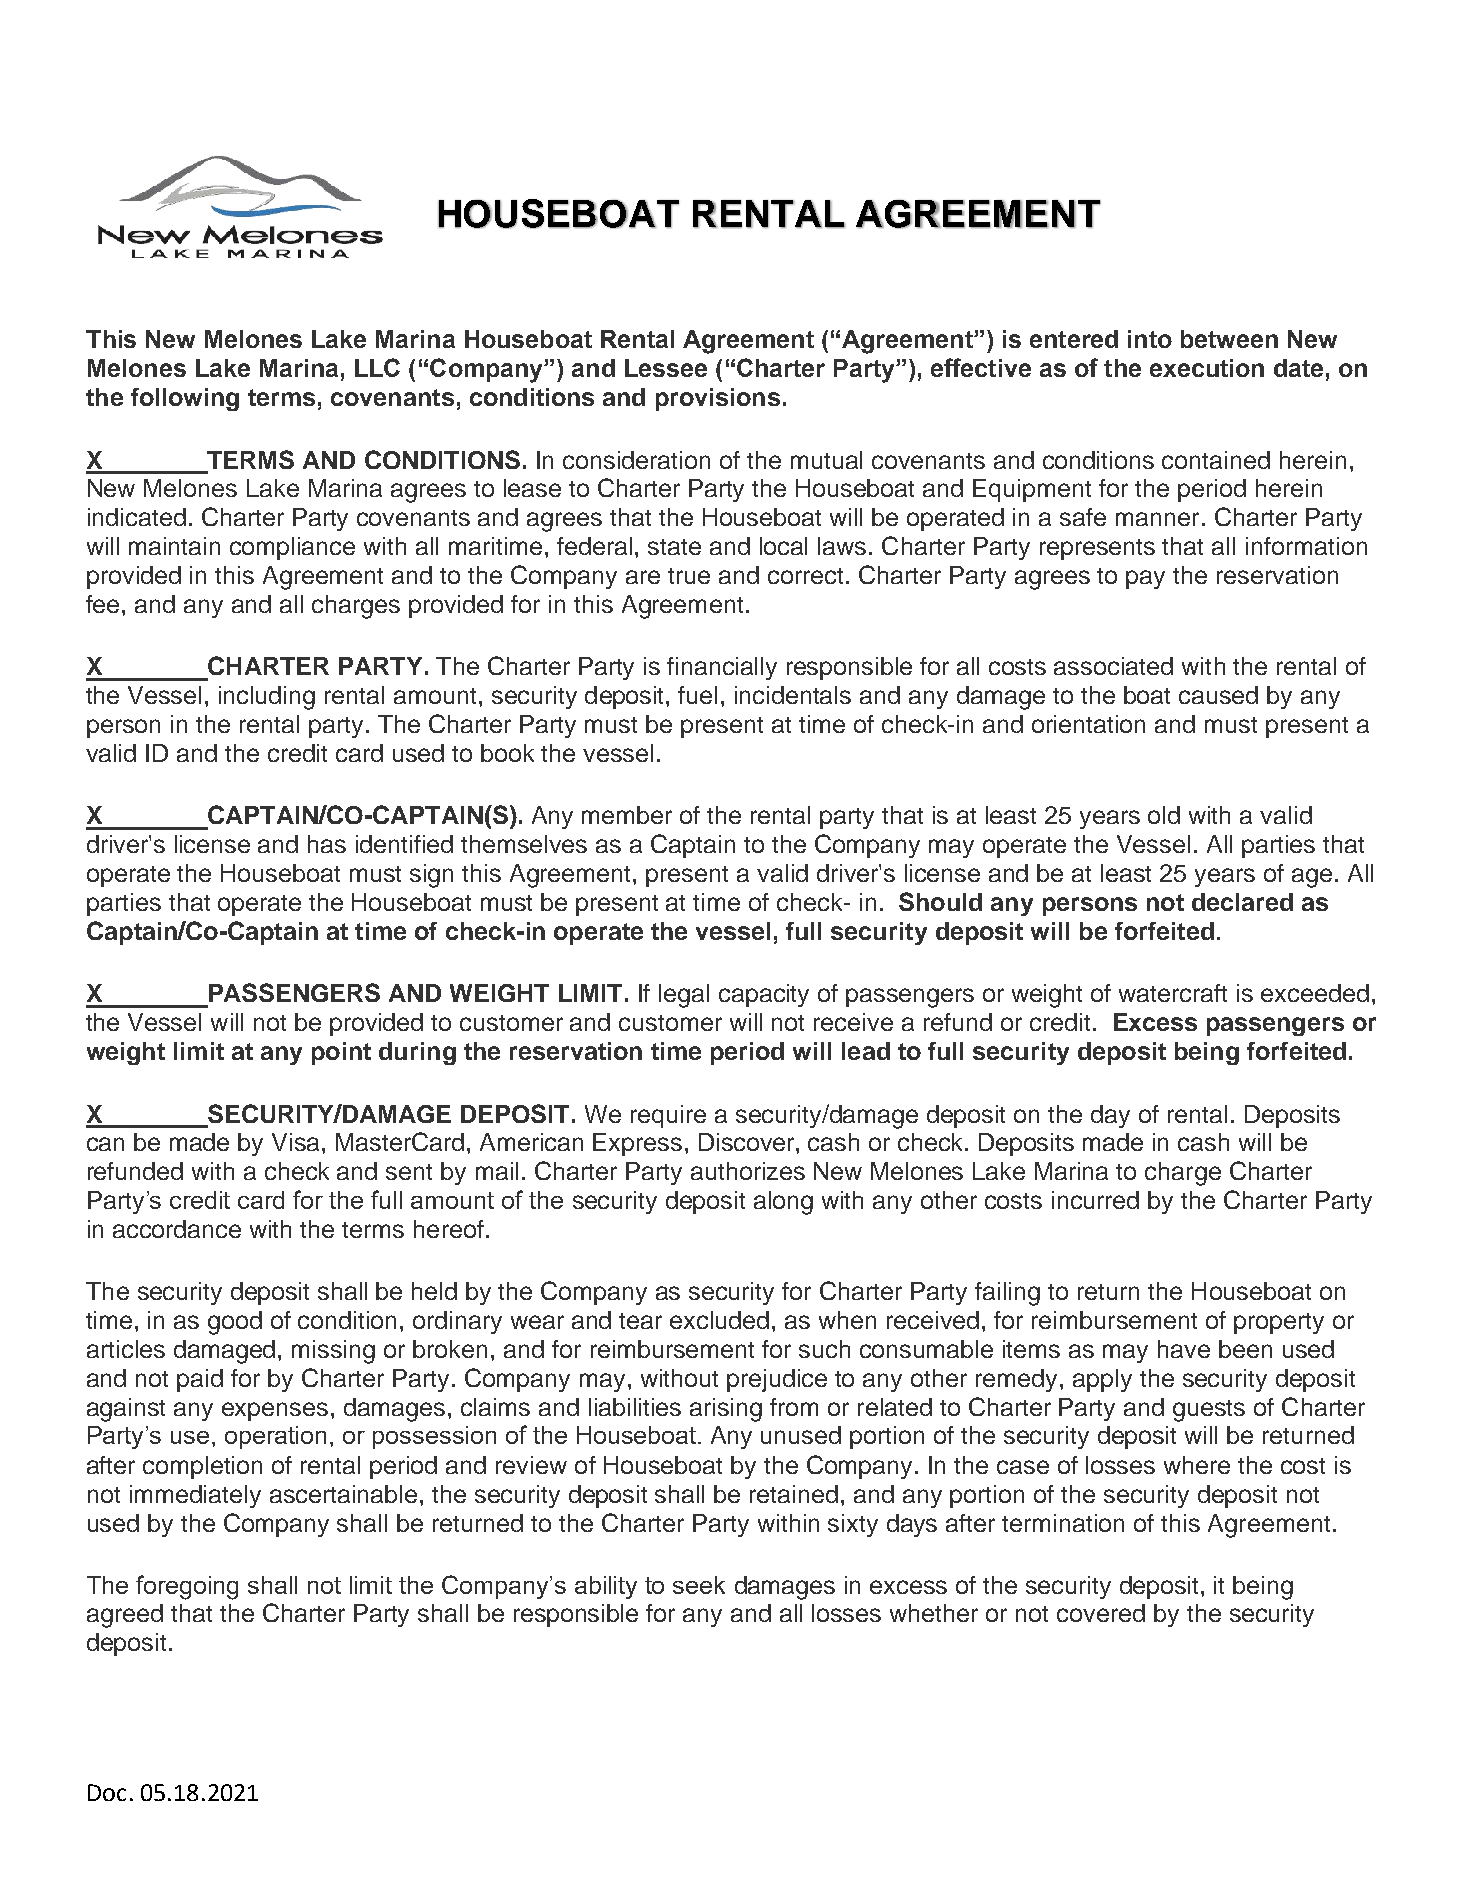 The height and width of the screenshot is (1894, 1463). What do you see at coordinates (1207, 368) in the screenshot?
I see `execution` at bounding box center [1207, 368].
